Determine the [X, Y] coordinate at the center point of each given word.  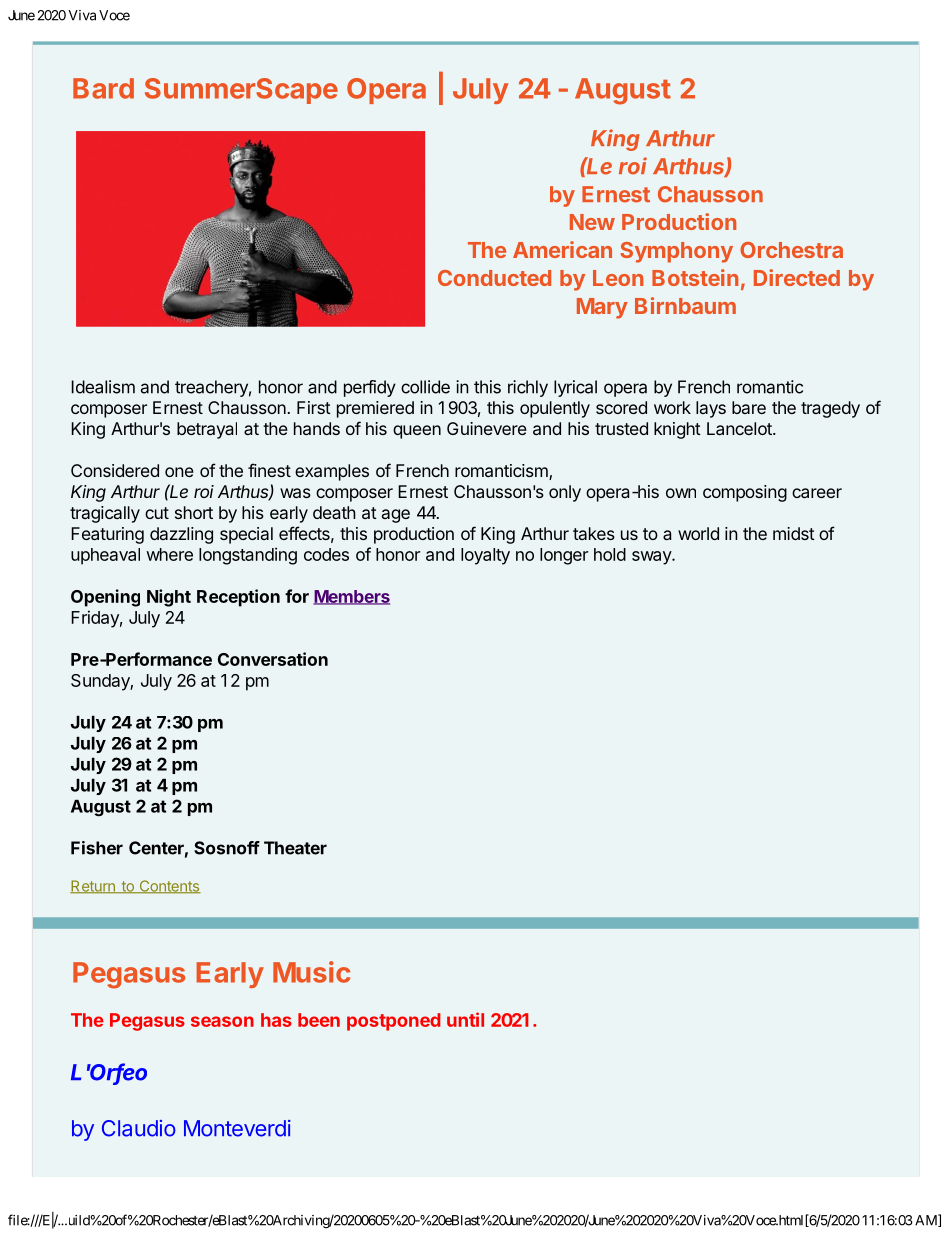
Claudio [139, 1128]
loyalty [485, 556]
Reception [238, 598]
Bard [103, 88]
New [592, 222]
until [465, 1019]
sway [652, 558]
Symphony [676, 252]
